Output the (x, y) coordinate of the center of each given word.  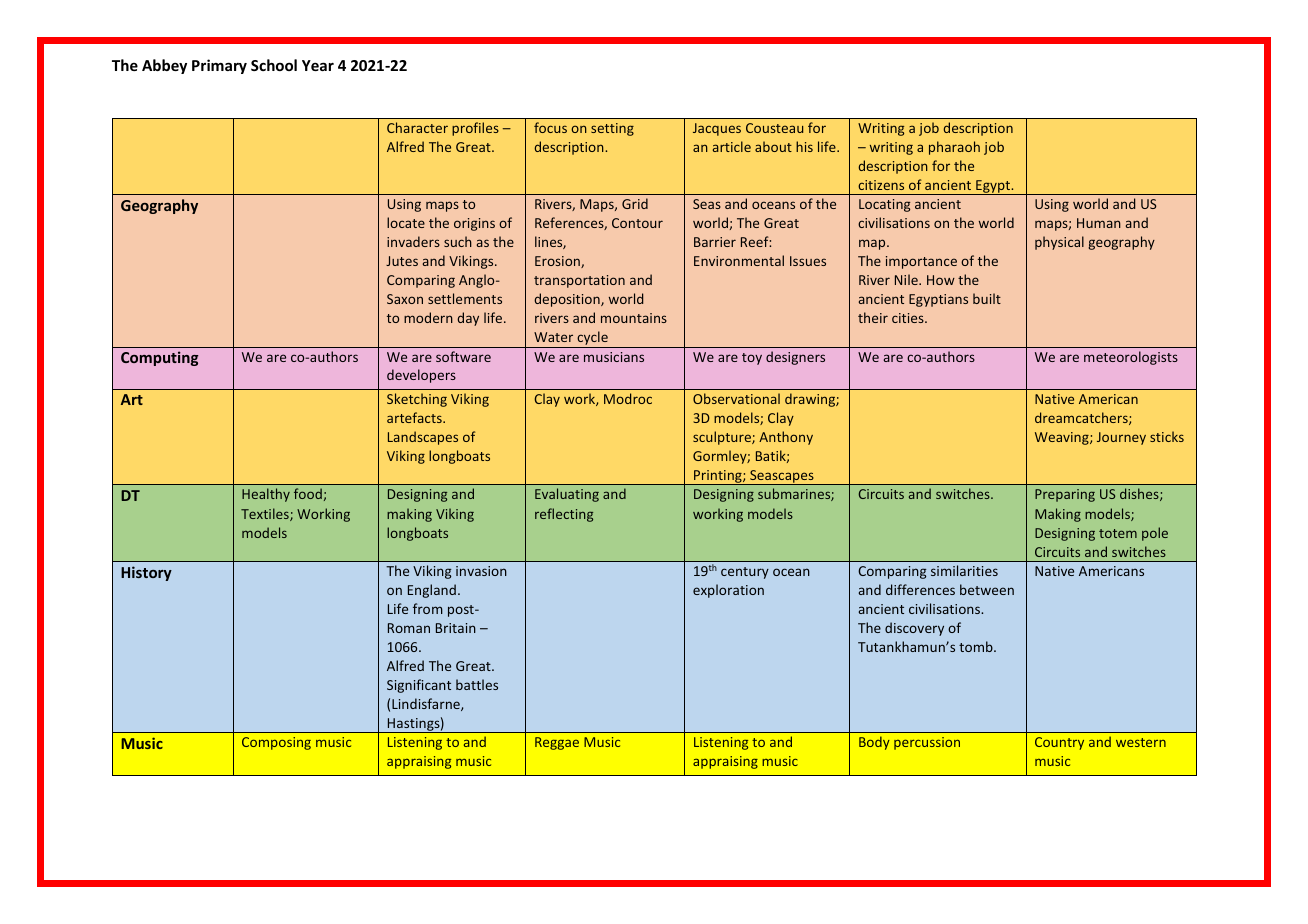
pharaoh (954, 148)
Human (1099, 223)
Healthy (266, 495)
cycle (592, 339)
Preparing (1065, 495)
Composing (276, 743)
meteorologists (1131, 358)
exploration (728, 591)
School (274, 65)
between (987, 589)
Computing (160, 358)
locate (406, 222)
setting (612, 129)
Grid (635, 203)
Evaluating (567, 495)
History (146, 573)
